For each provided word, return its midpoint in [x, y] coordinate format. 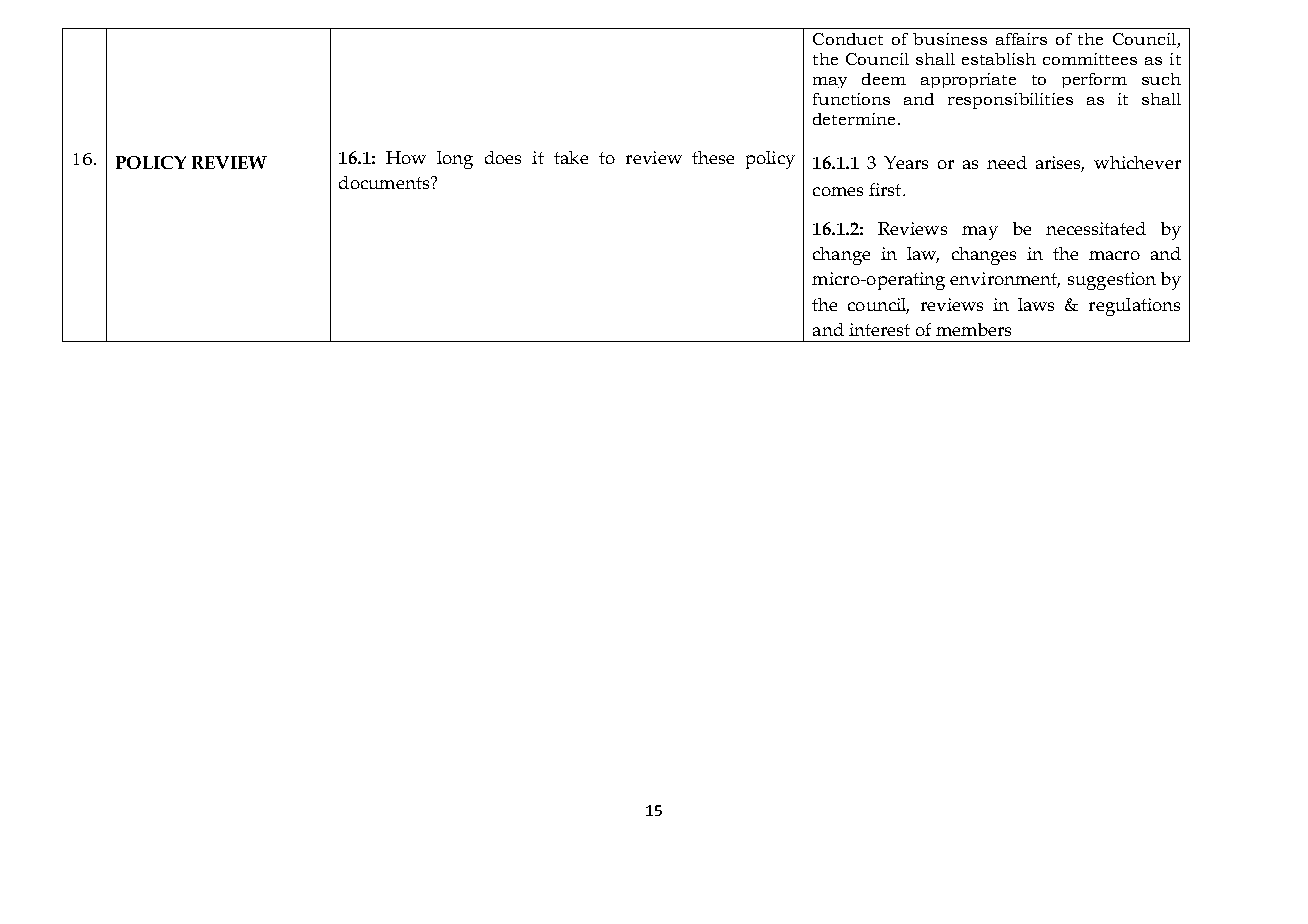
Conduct [848, 39]
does [503, 157]
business [950, 39]
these [713, 157]
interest [879, 329]
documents [384, 182]
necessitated [1096, 228]
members [973, 329]
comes [838, 191]
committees [1090, 59]
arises [1060, 164]
